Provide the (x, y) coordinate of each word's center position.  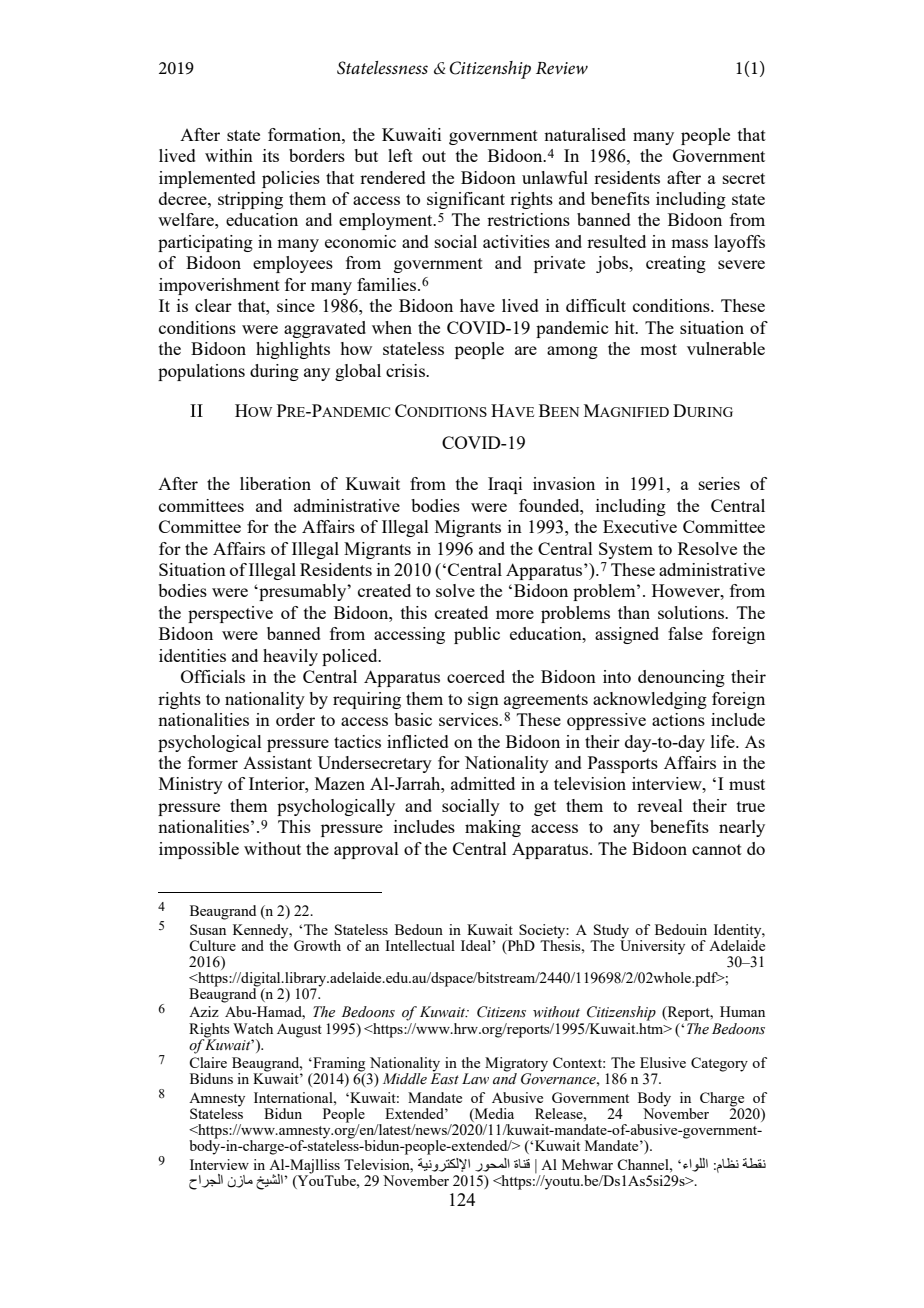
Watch (253, 1028)
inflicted (418, 741)
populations (201, 372)
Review (562, 68)
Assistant (277, 762)
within (229, 155)
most (658, 349)
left (400, 155)
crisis (406, 370)
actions (678, 719)
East (444, 1078)
